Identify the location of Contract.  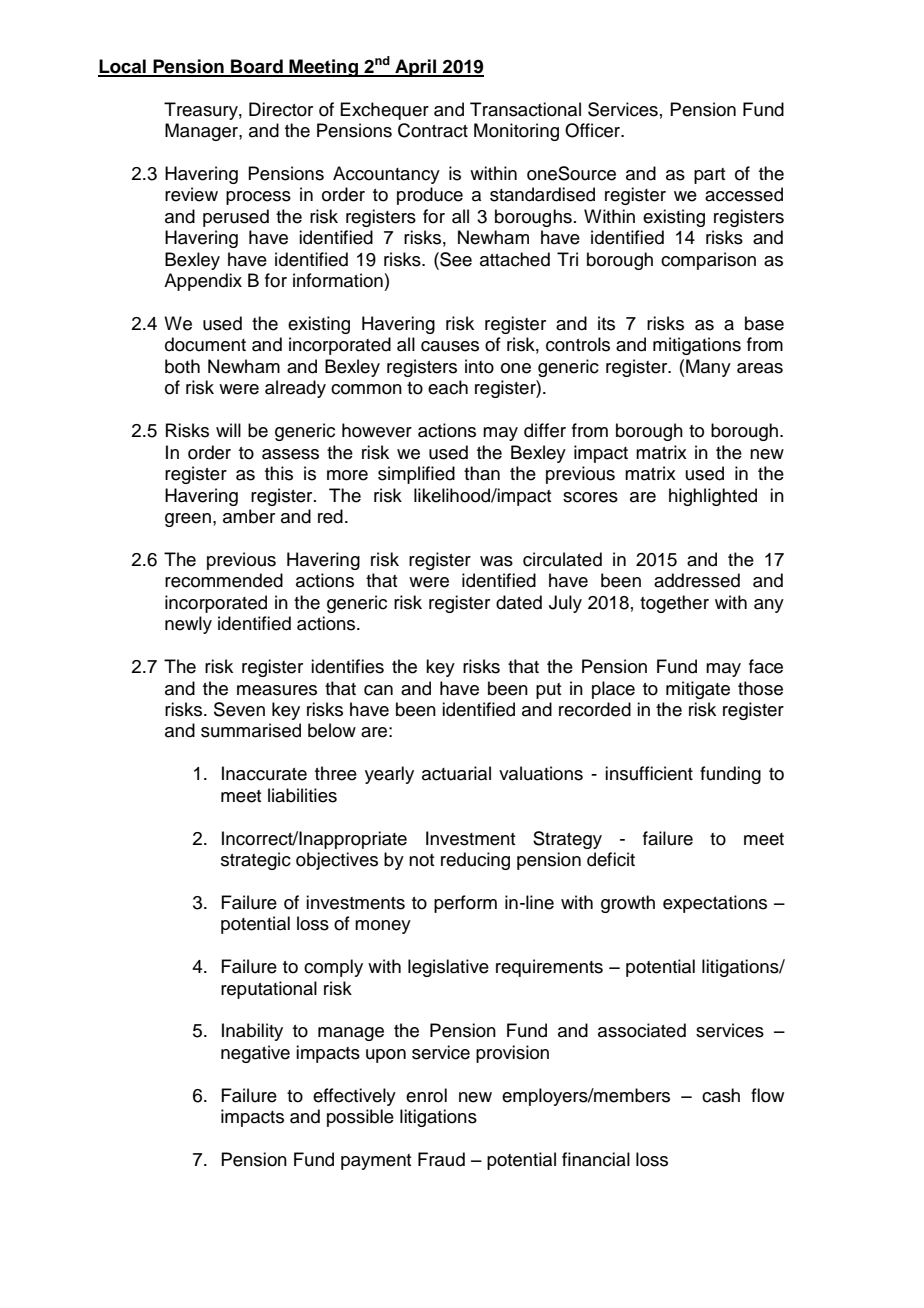
(433, 130).
